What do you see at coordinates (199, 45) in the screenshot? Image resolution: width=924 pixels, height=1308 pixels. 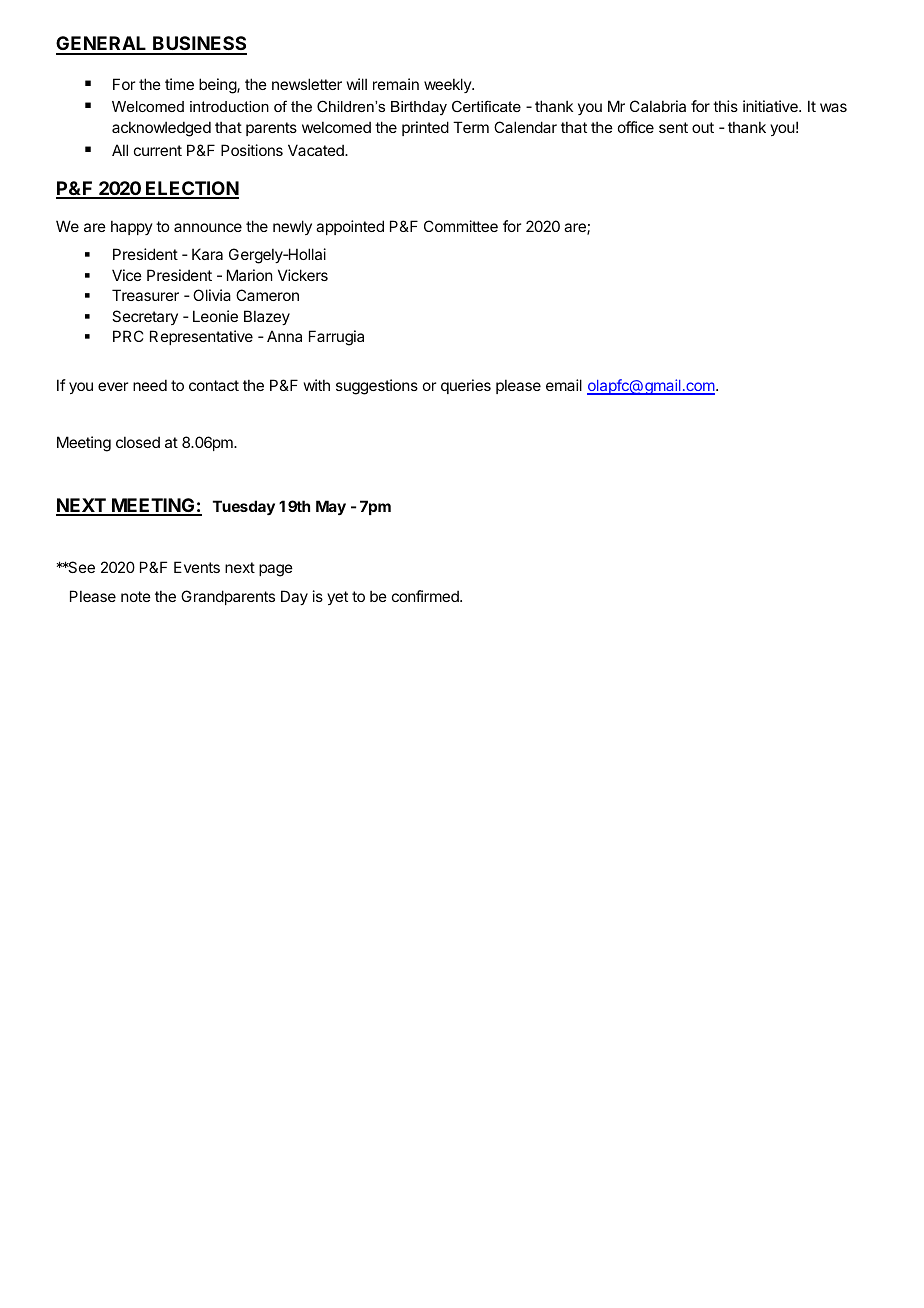 I see `BUSINESS` at bounding box center [199, 45].
